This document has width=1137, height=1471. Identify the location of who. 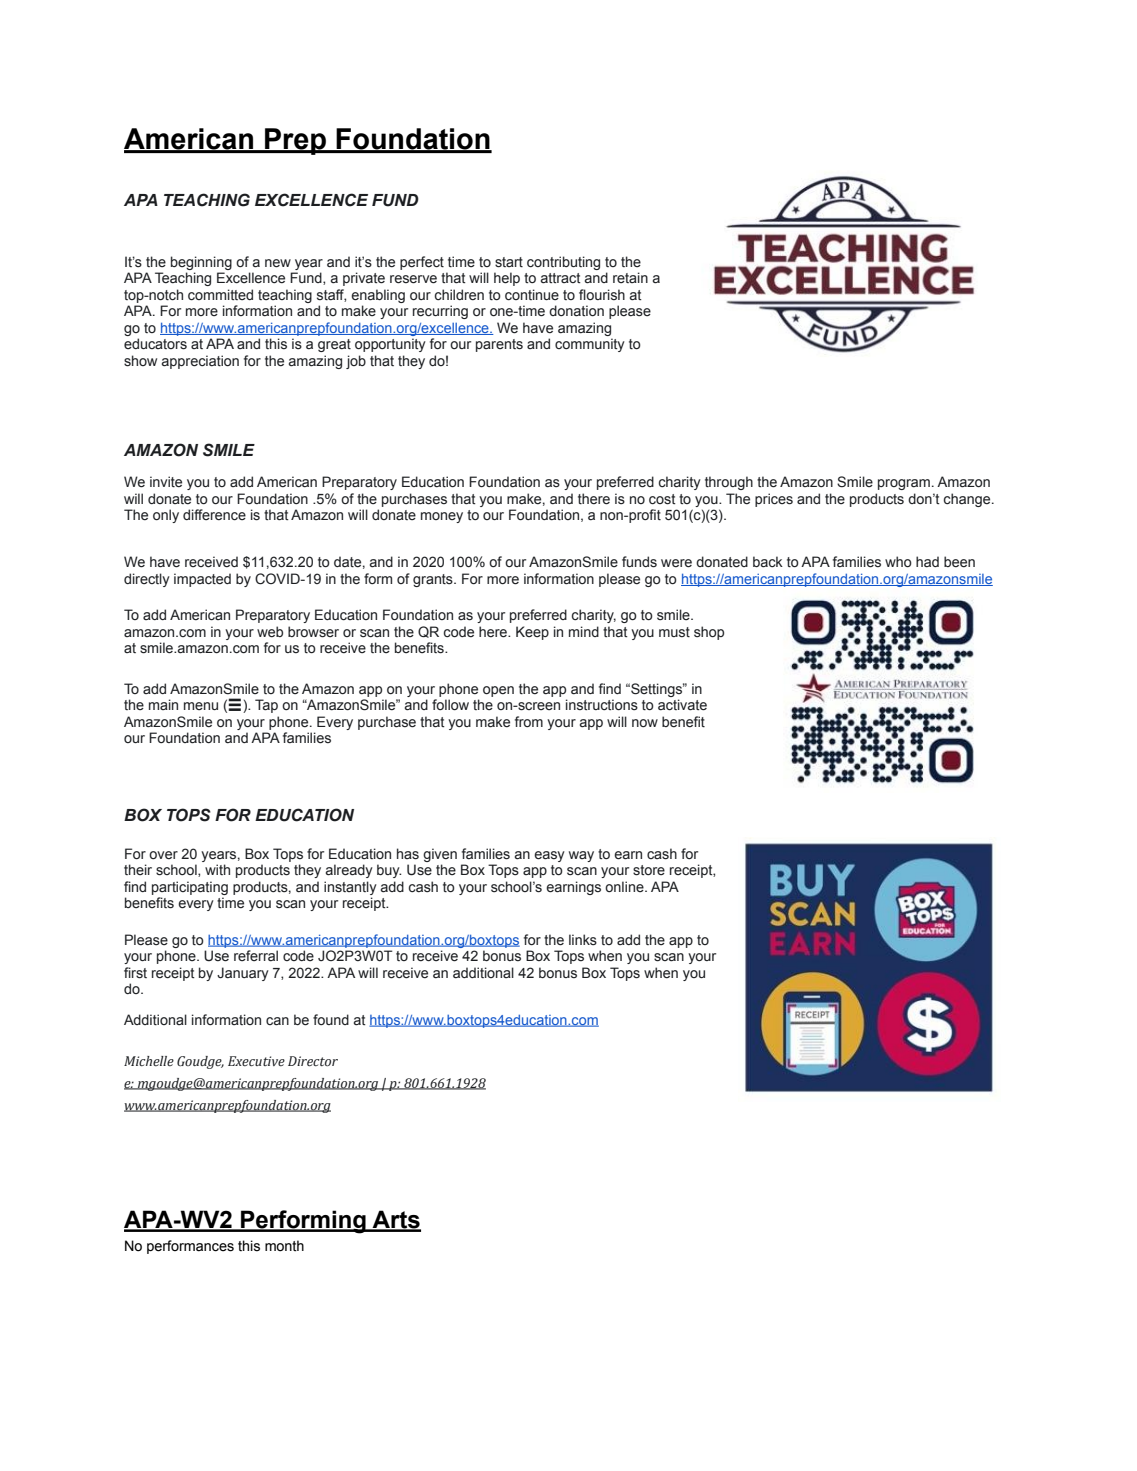
(898, 561).
